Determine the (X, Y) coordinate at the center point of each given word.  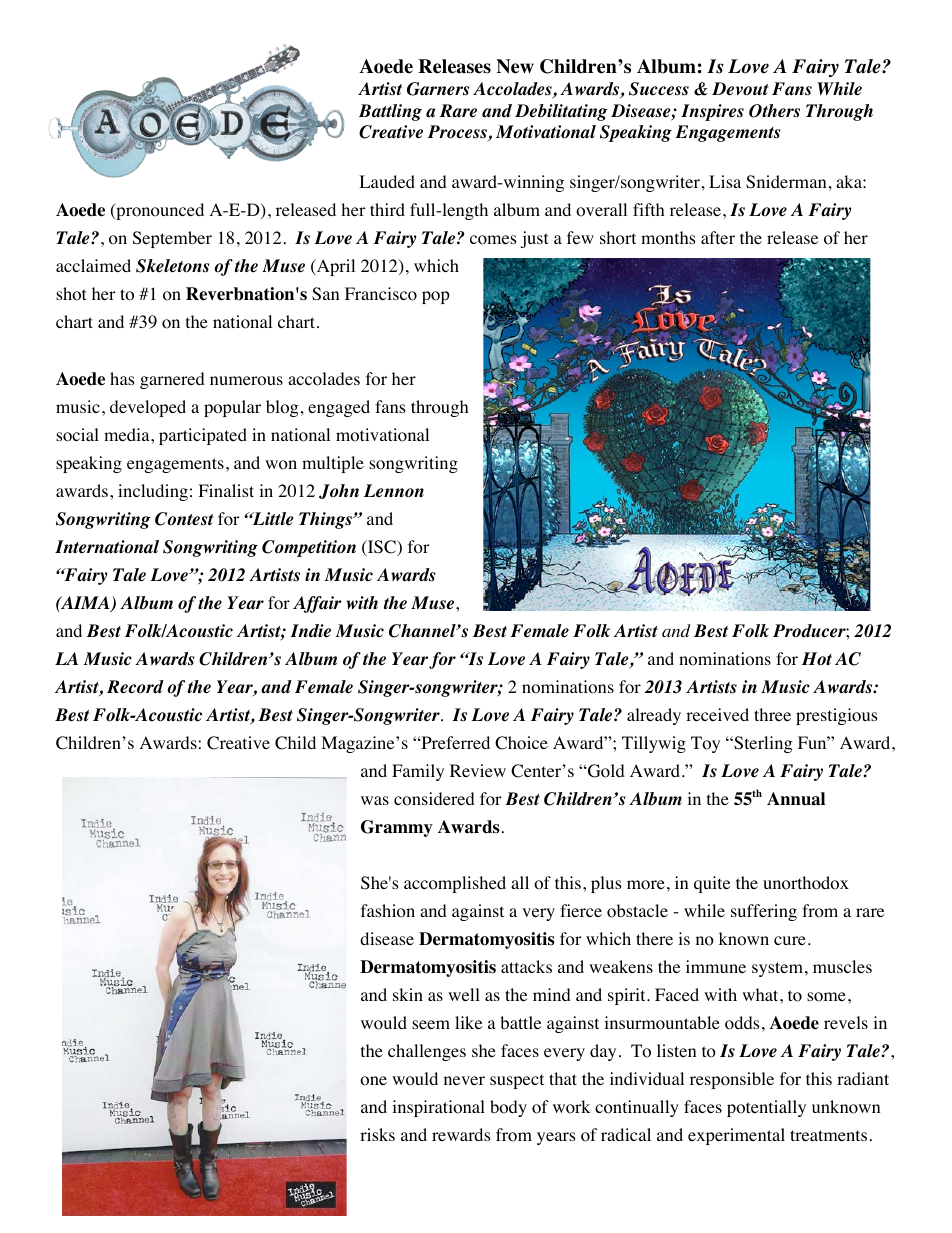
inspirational (438, 1108)
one (373, 1081)
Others (774, 111)
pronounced (159, 211)
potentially (766, 1108)
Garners (438, 89)
